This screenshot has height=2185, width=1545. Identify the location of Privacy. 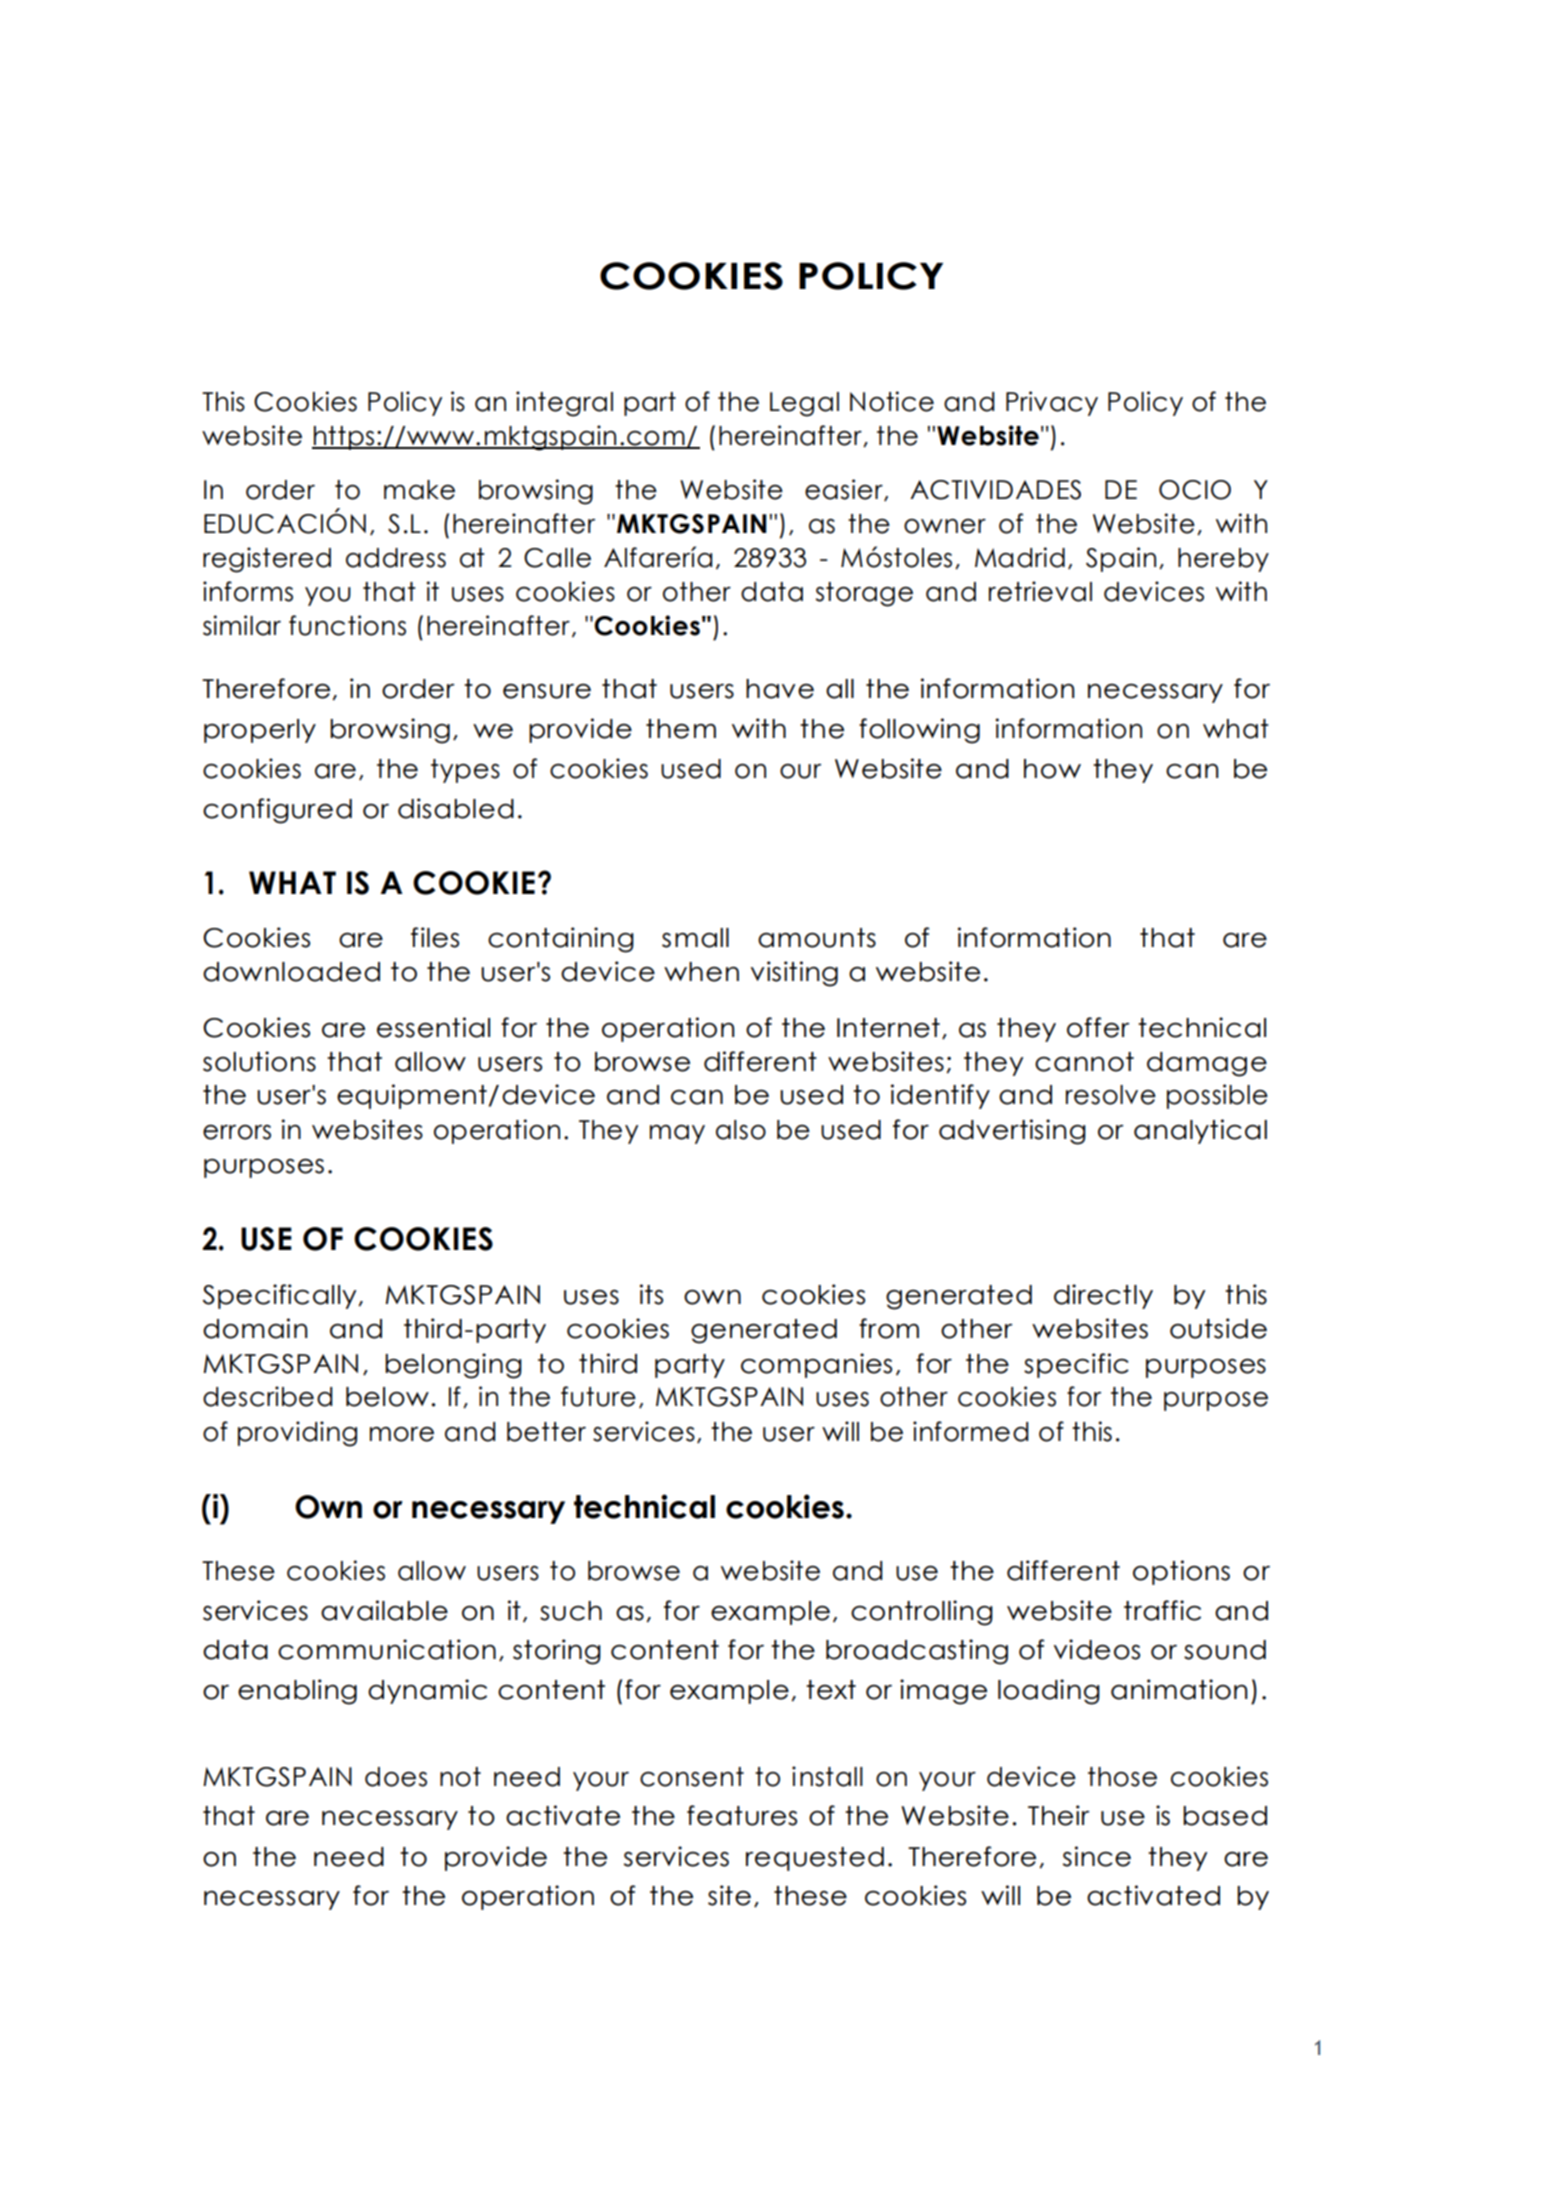
(1052, 403).
